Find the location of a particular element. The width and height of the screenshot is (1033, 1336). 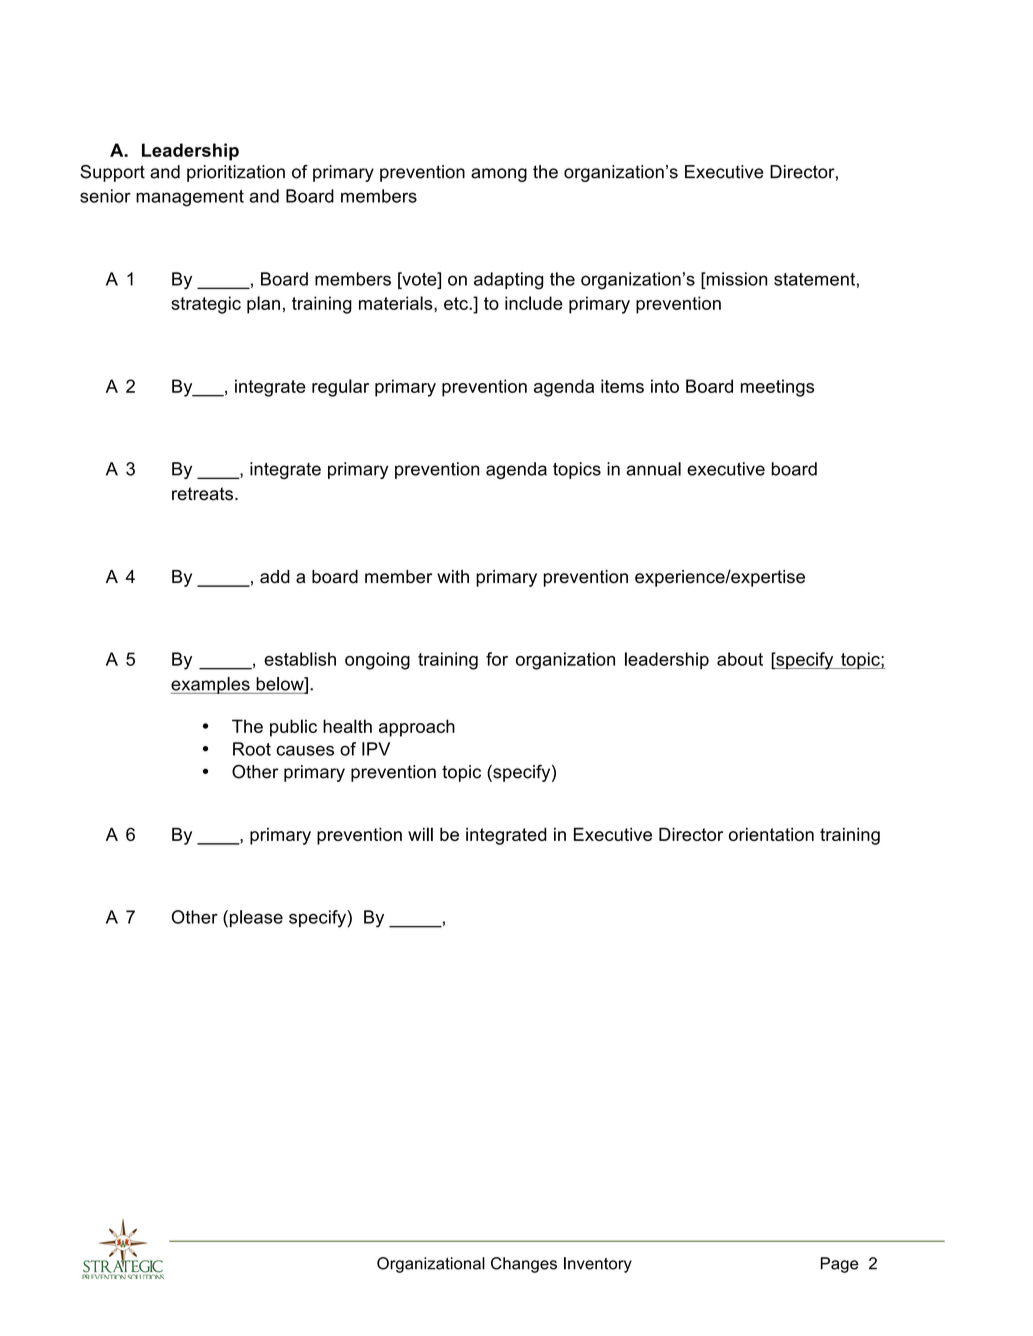

orientation is located at coordinates (771, 834).
